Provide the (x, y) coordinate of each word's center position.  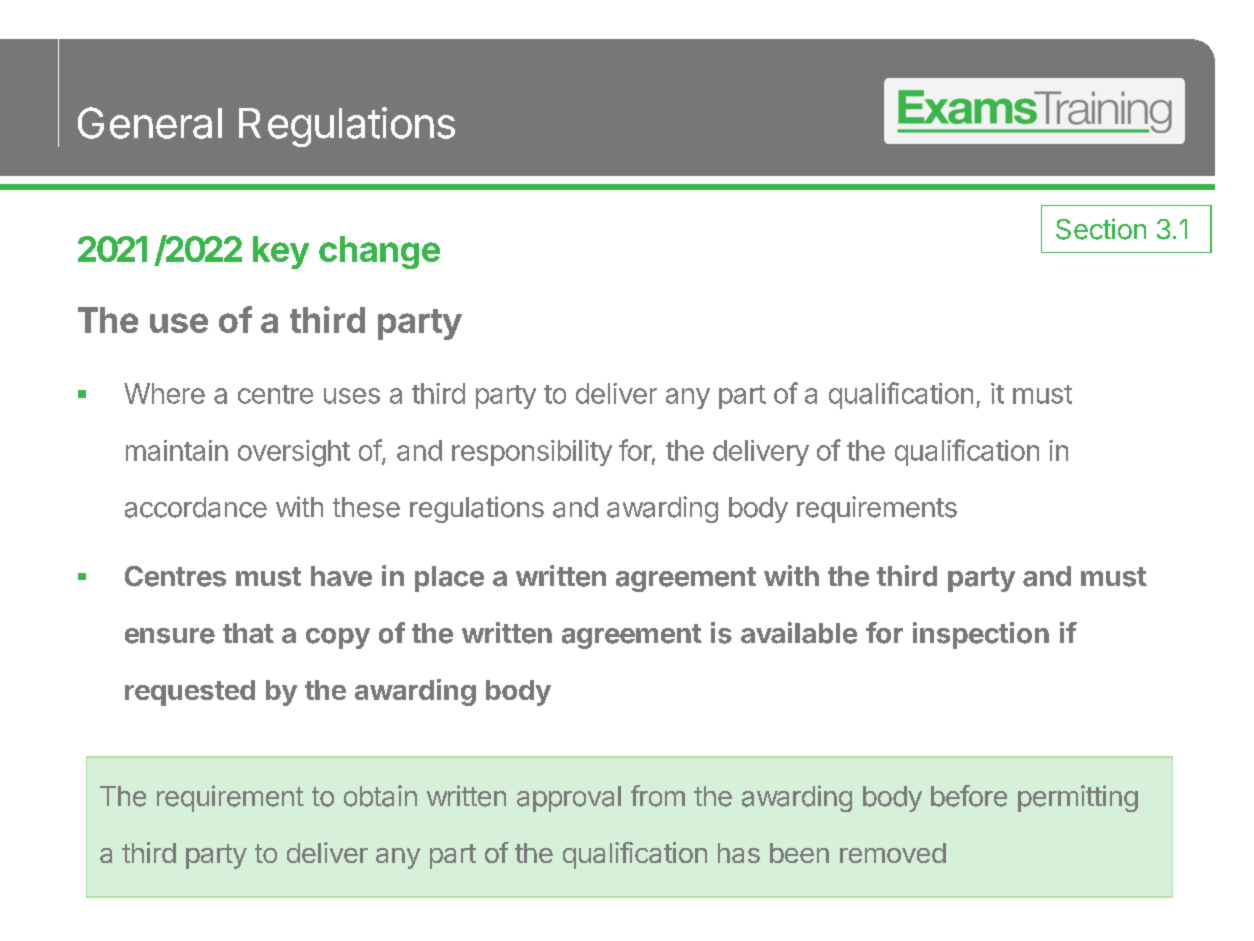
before (969, 796)
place (449, 579)
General (150, 123)
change (379, 252)
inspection (981, 635)
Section (1101, 229)
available (799, 633)
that (248, 633)
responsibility (532, 453)
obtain (380, 796)
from (658, 796)
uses (352, 396)
